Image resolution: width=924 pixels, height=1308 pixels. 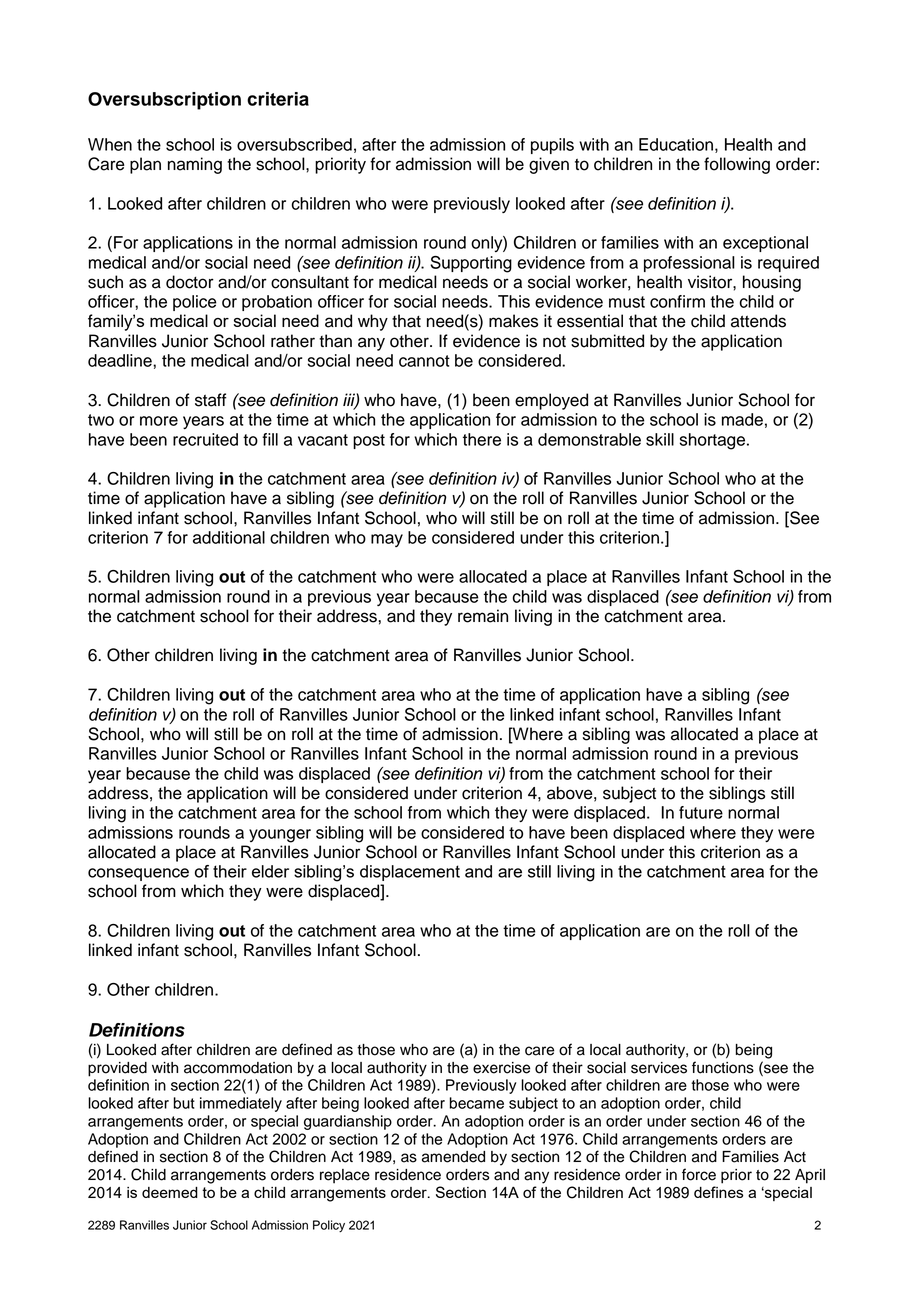 I want to click on shortage, so click(x=714, y=441).
